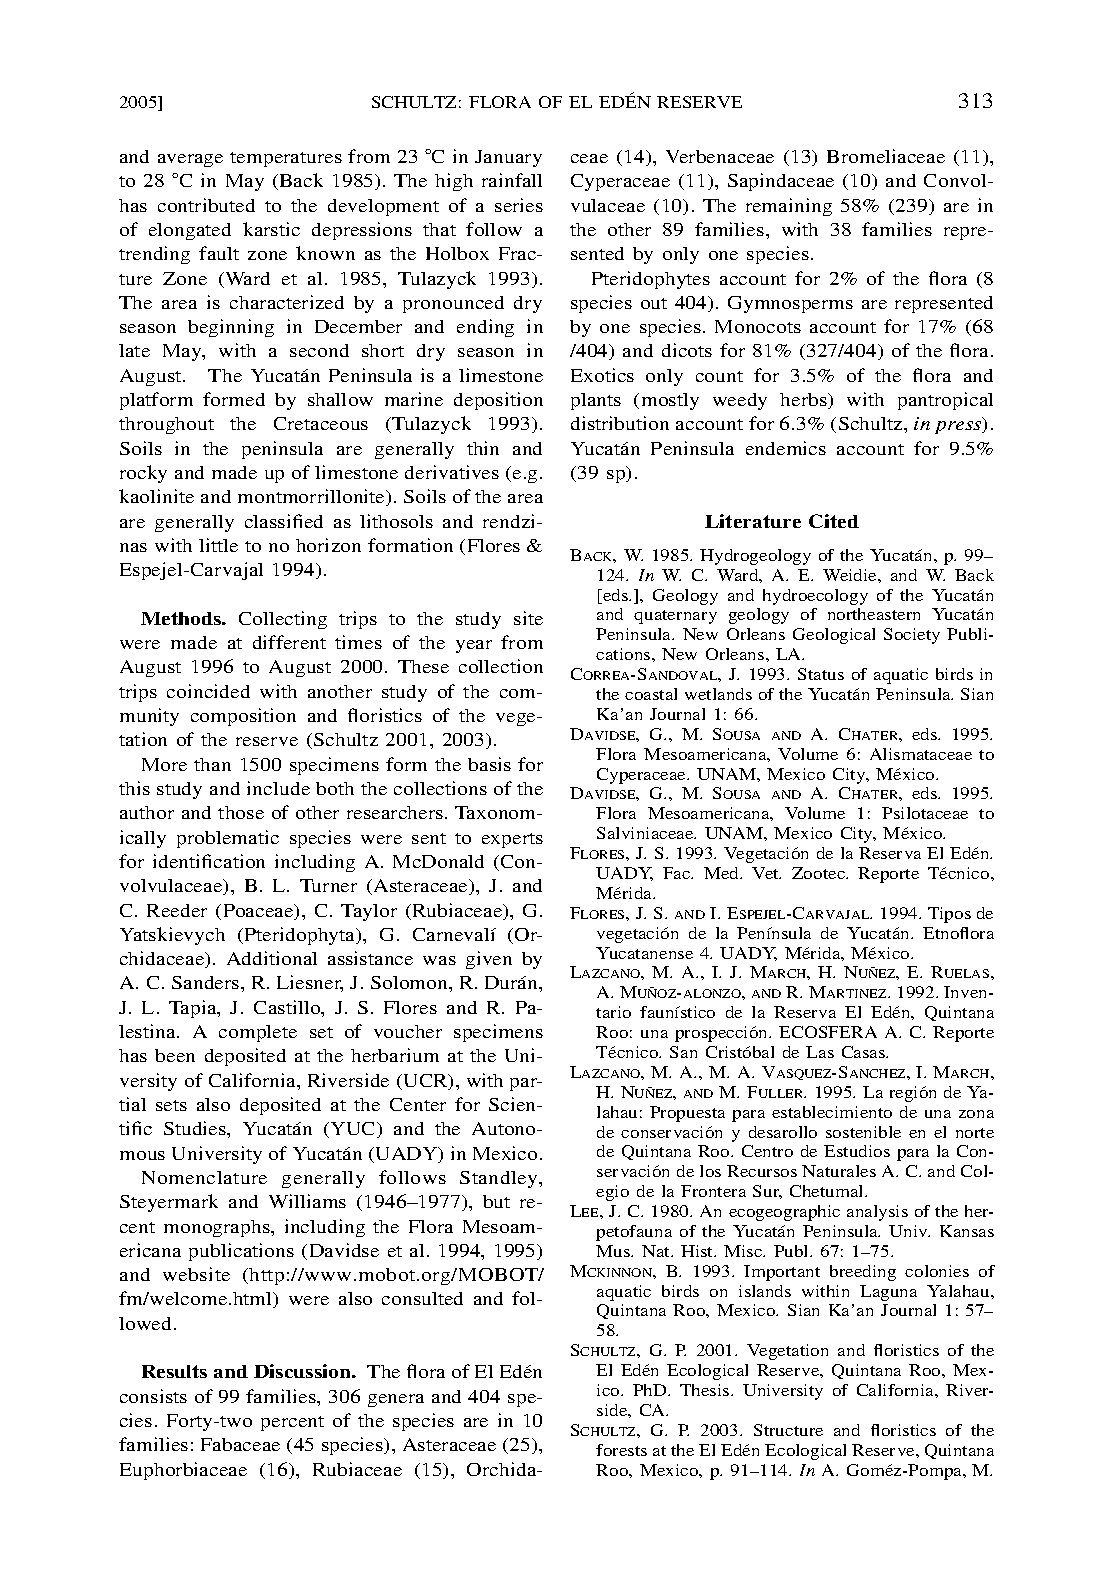  I want to click on northeastern, so click(874, 614).
